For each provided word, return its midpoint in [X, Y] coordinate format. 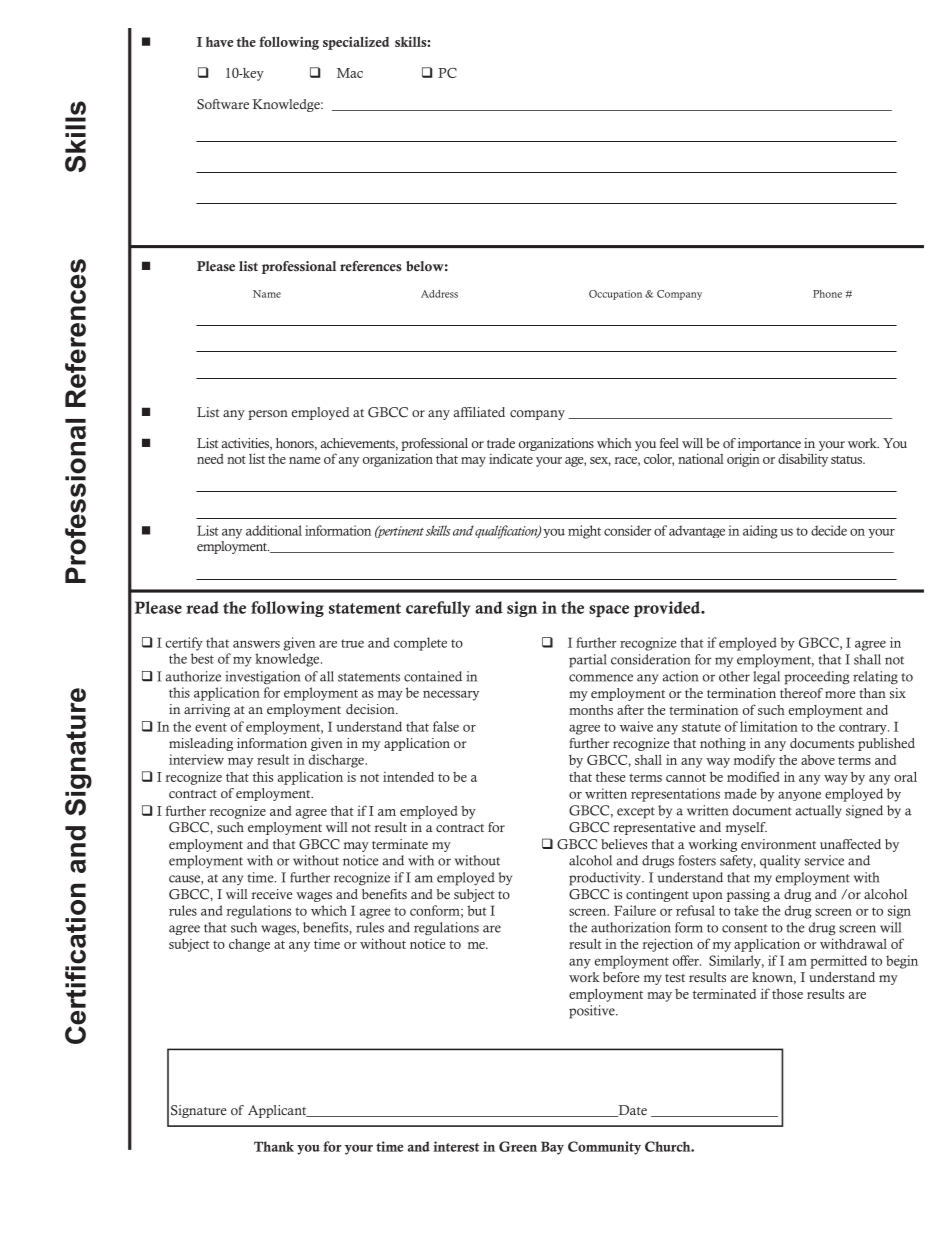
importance [769, 444]
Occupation [615, 295]
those [787, 994]
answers [256, 644]
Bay [552, 1148]
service [824, 860]
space [609, 611]
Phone [827, 294]
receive [271, 894]
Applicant [278, 1111]
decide [829, 530]
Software [223, 104]
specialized [356, 43]
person [268, 415]
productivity [606, 879]
